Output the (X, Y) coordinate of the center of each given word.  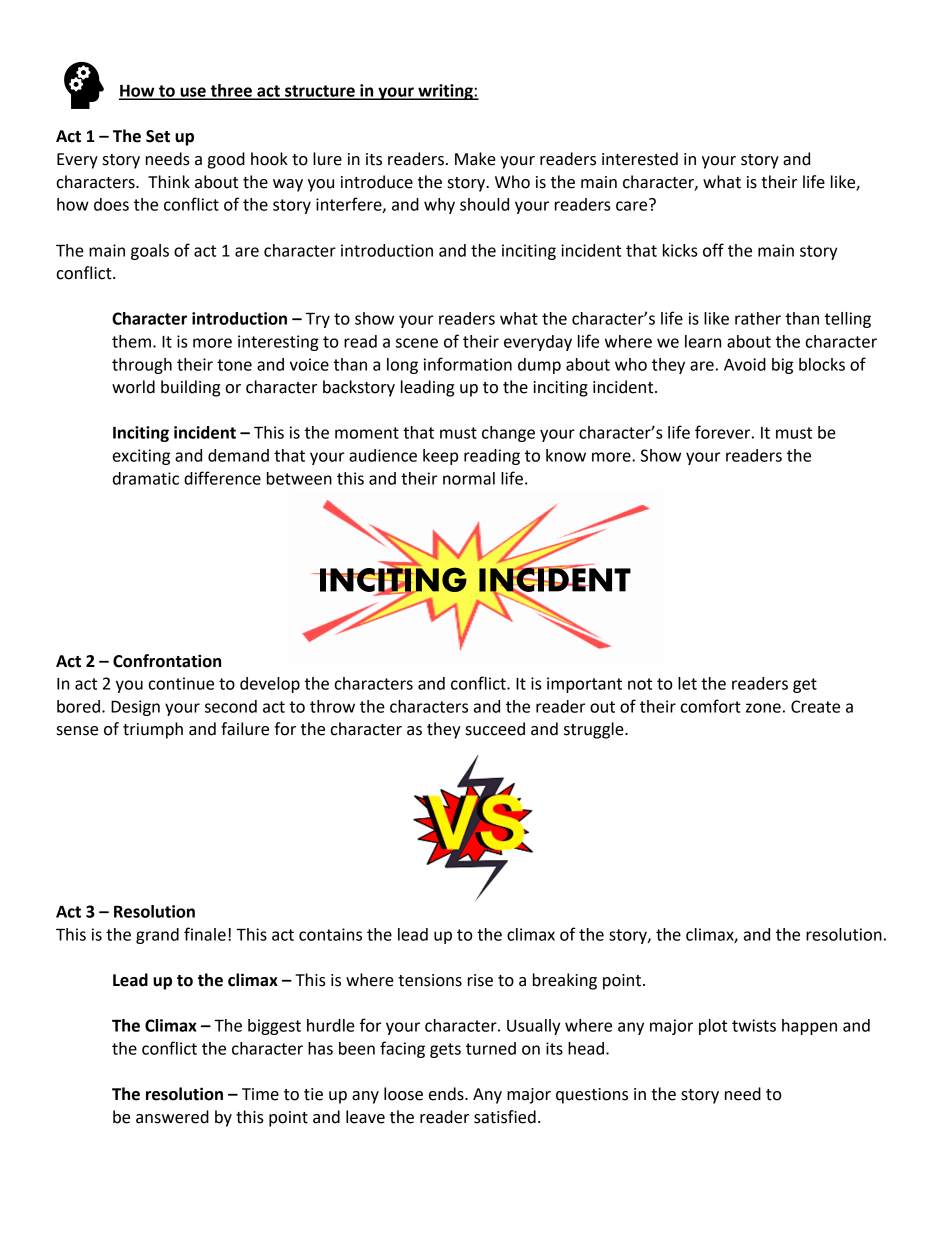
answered (172, 1117)
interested (640, 159)
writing (445, 92)
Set (158, 136)
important (584, 685)
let (687, 683)
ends (447, 1094)
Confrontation (167, 661)
